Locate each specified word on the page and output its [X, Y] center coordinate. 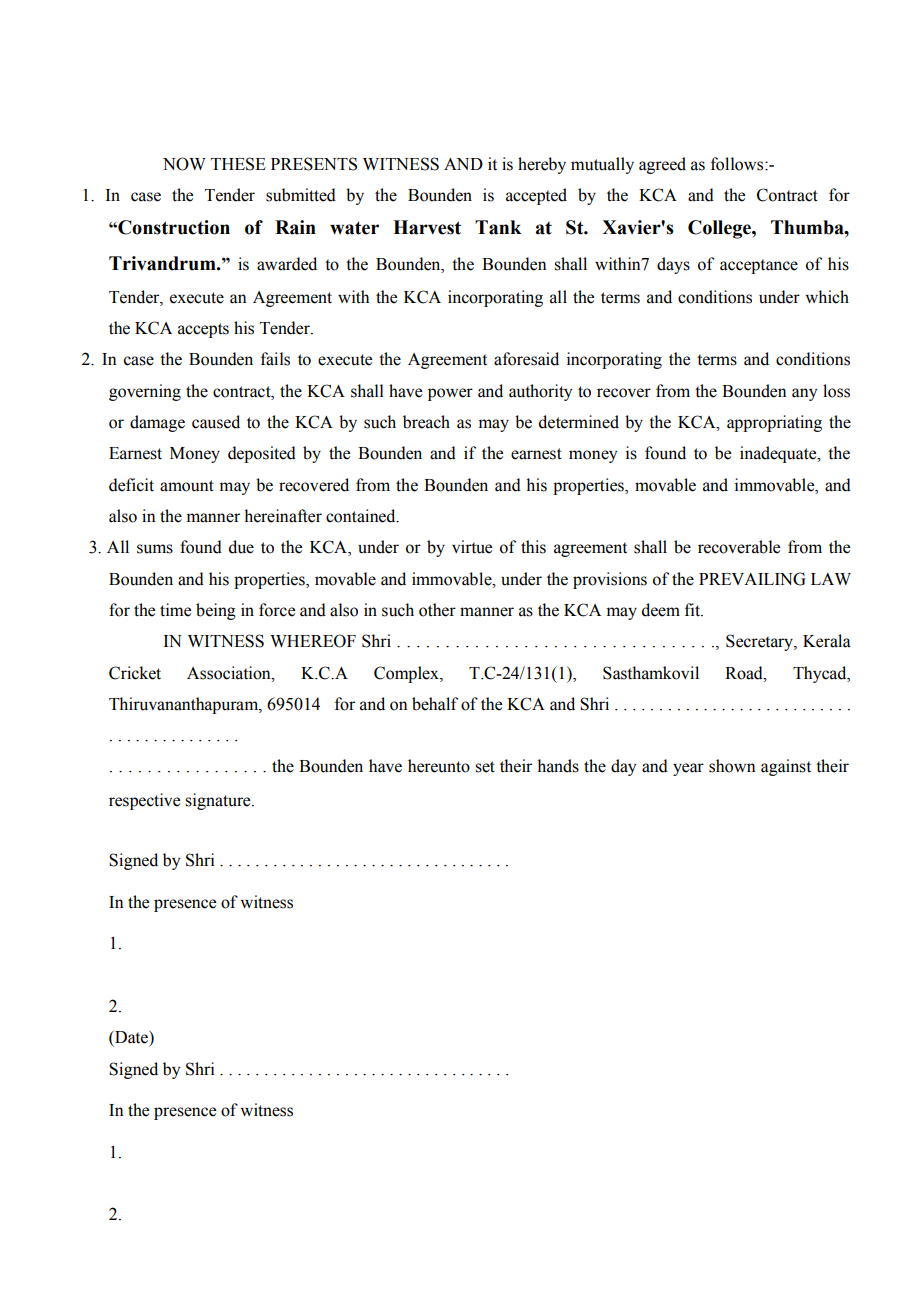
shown [732, 766]
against [786, 767]
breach [426, 422]
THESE [238, 164]
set [485, 767]
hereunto [439, 766]
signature [219, 801]
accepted [536, 196]
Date [131, 1037]
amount [187, 486]
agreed [662, 165]
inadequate [779, 454]
